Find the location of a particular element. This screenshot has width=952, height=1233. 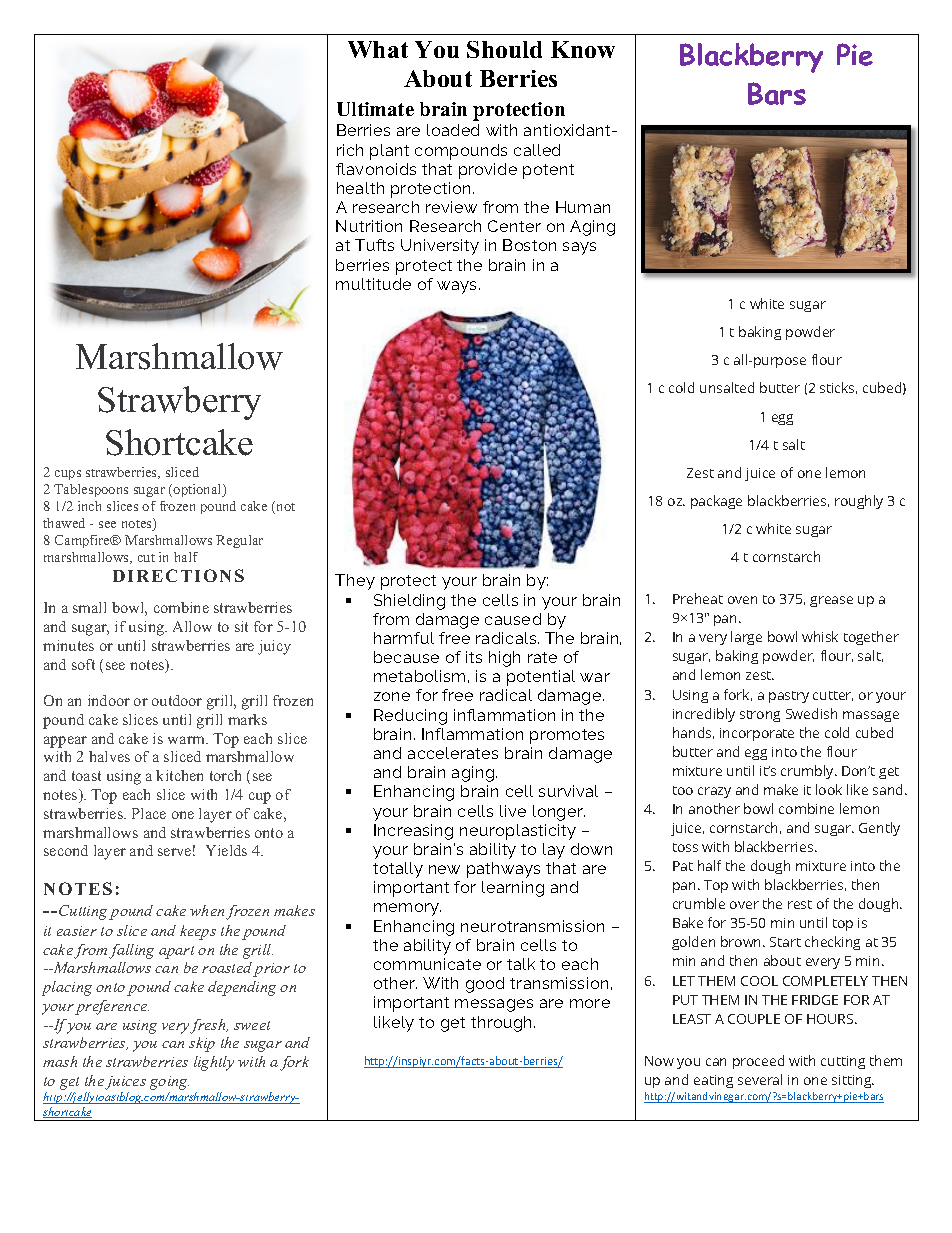

outdoor is located at coordinates (177, 700).
